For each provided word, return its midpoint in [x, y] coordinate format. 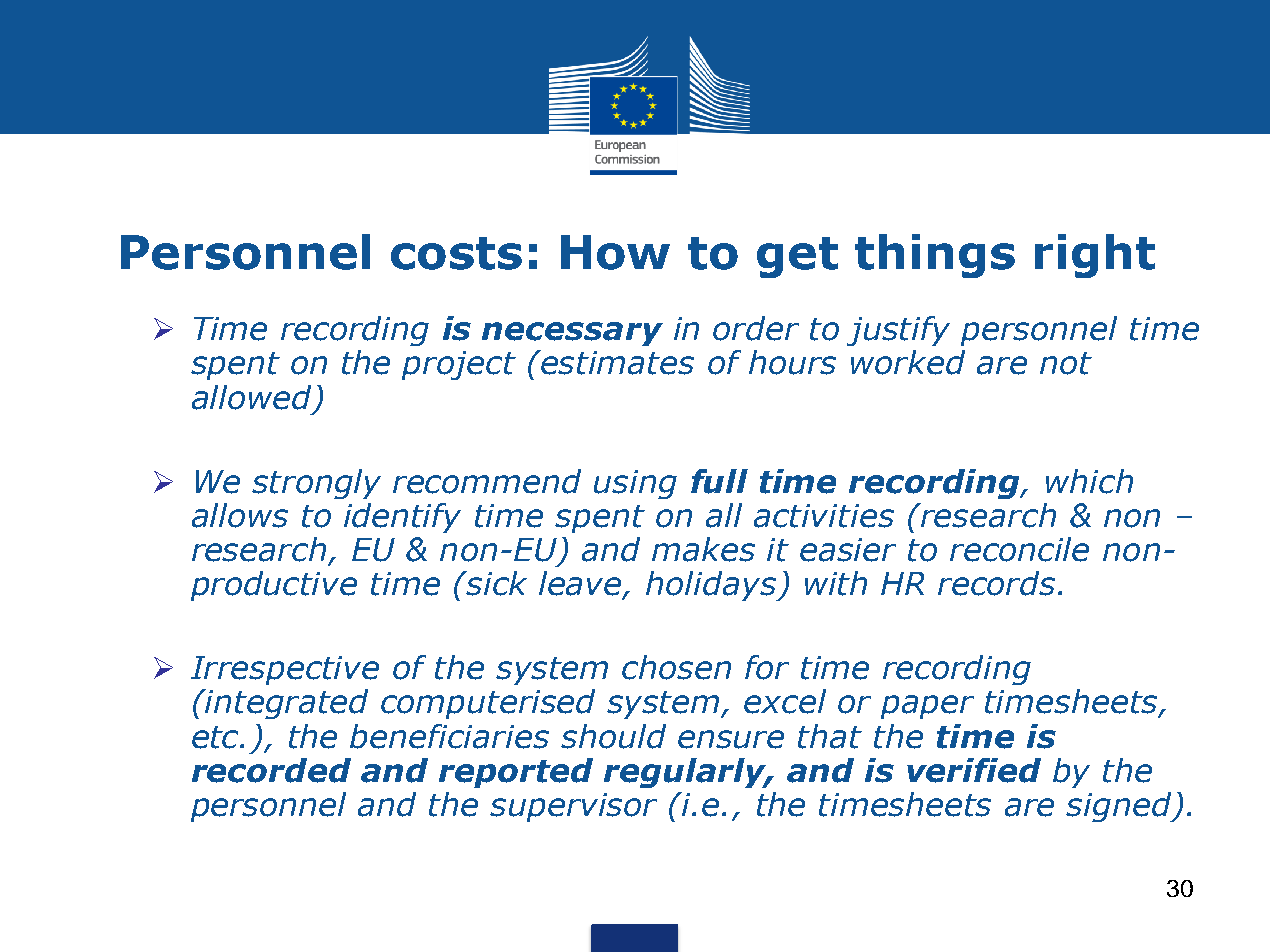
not [1066, 363]
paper [927, 707]
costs [456, 253]
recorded [271, 770]
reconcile [1019, 549]
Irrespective [285, 670]
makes [703, 549]
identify [402, 518]
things [935, 256]
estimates [617, 362]
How [615, 252]
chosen [676, 667]
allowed [253, 398]
